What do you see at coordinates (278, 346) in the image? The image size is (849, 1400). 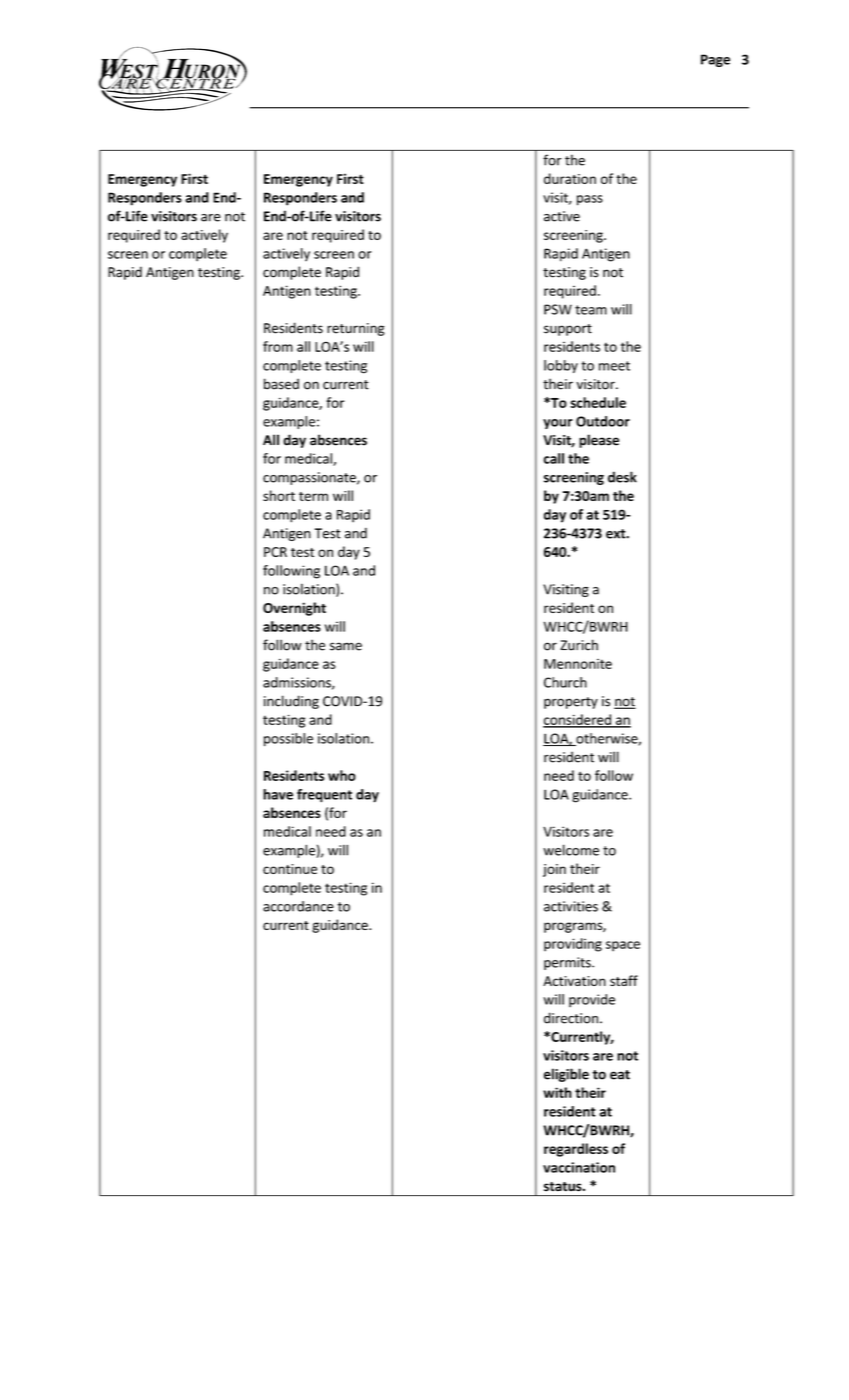 I see `from` at bounding box center [278, 346].
